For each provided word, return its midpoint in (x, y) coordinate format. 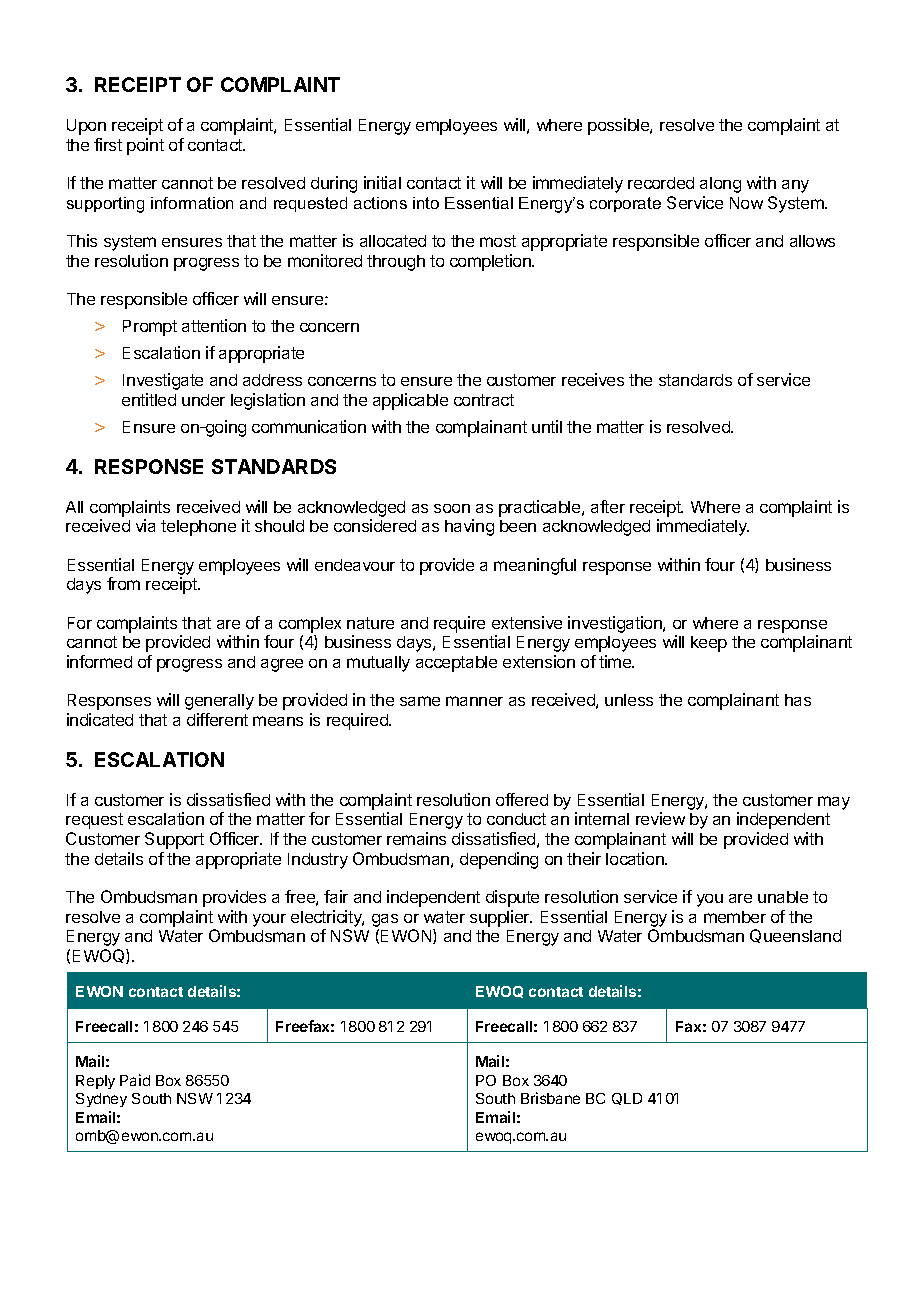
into (426, 203)
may (834, 803)
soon (452, 508)
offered (522, 799)
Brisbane (550, 1098)
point (145, 146)
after (608, 506)
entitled (149, 399)
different (217, 719)
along (720, 185)
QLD (627, 1099)
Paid (135, 1080)
